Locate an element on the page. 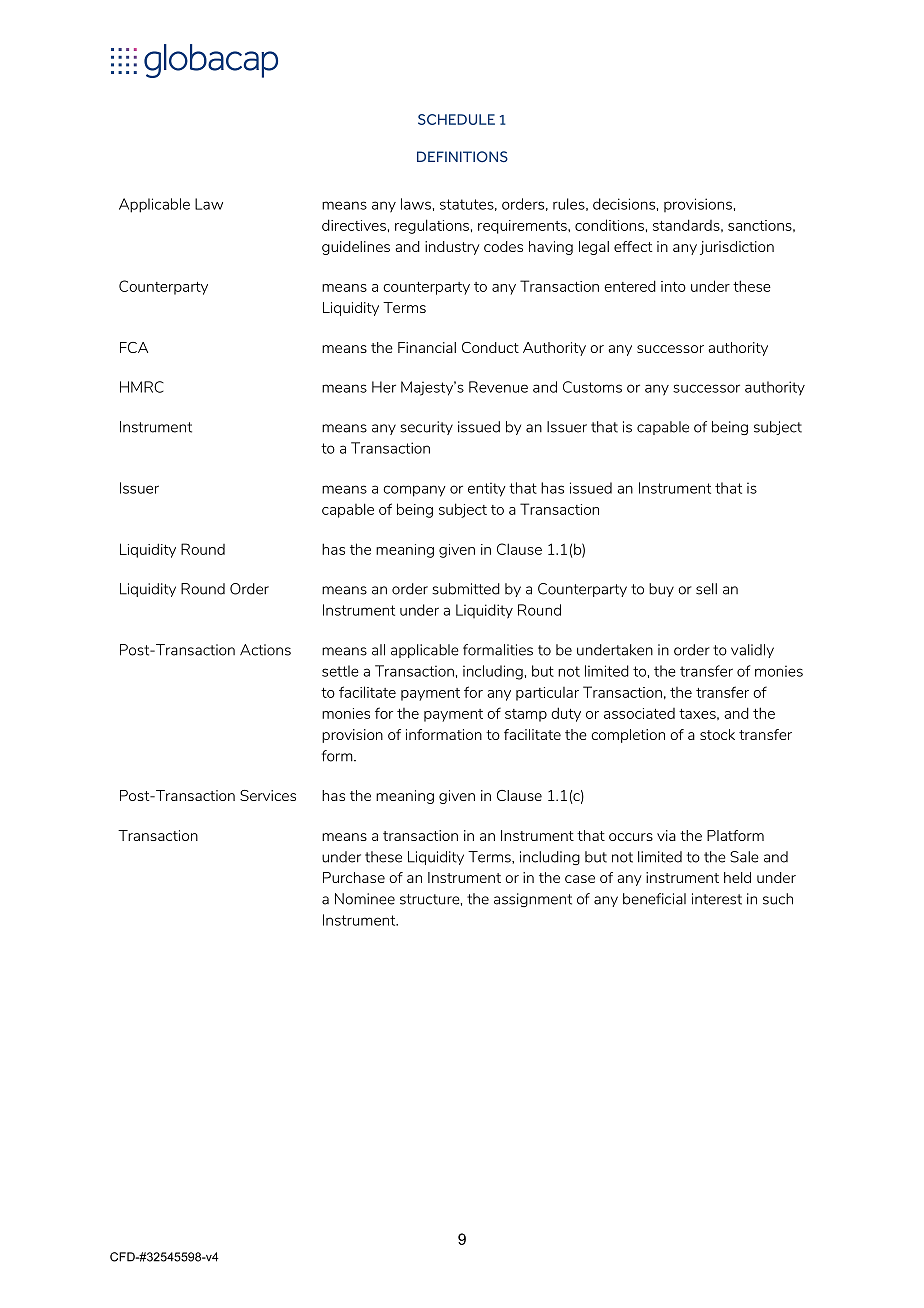  DEFINITIONS is located at coordinates (462, 156).
